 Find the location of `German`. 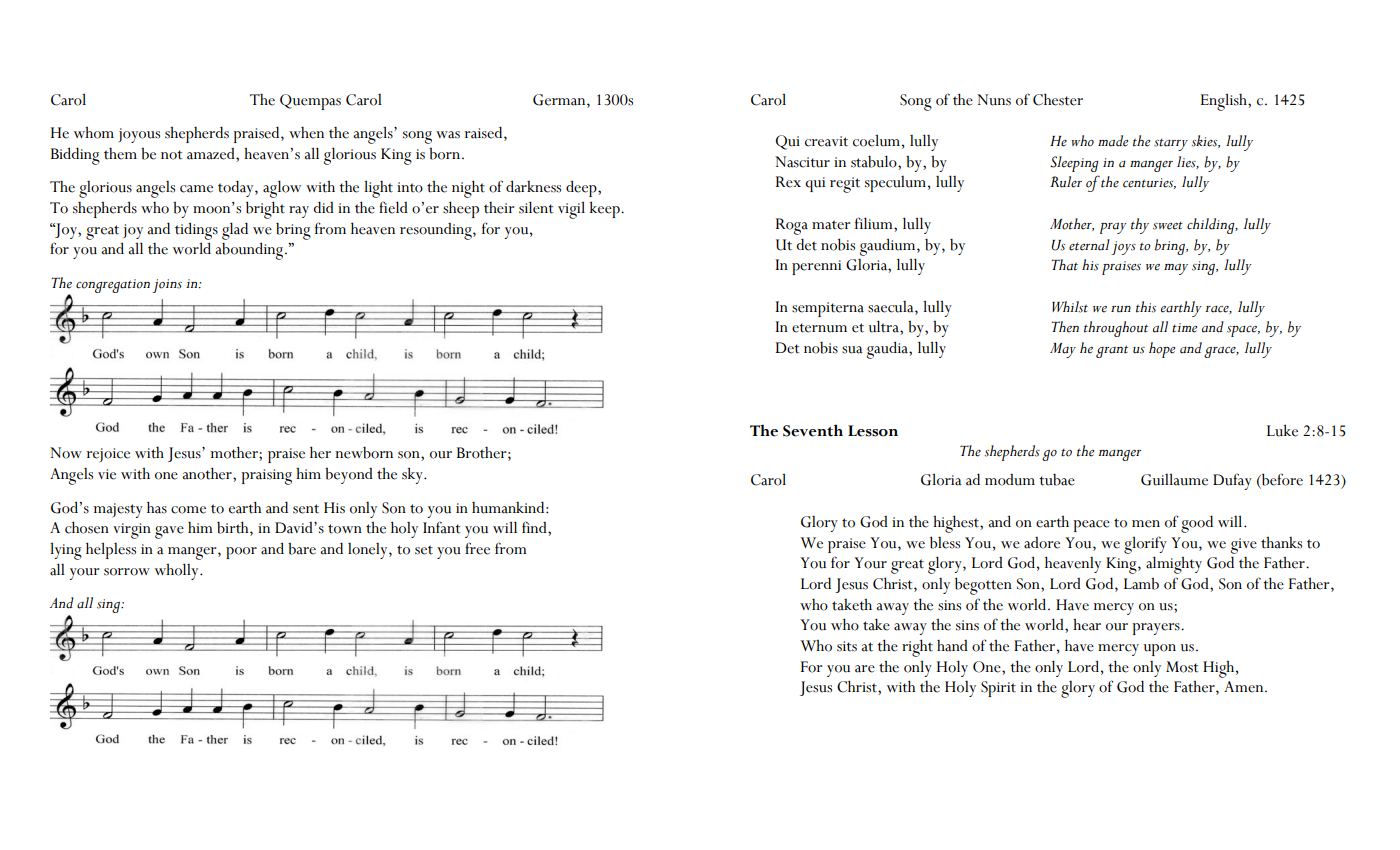

German is located at coordinates (560, 100).
